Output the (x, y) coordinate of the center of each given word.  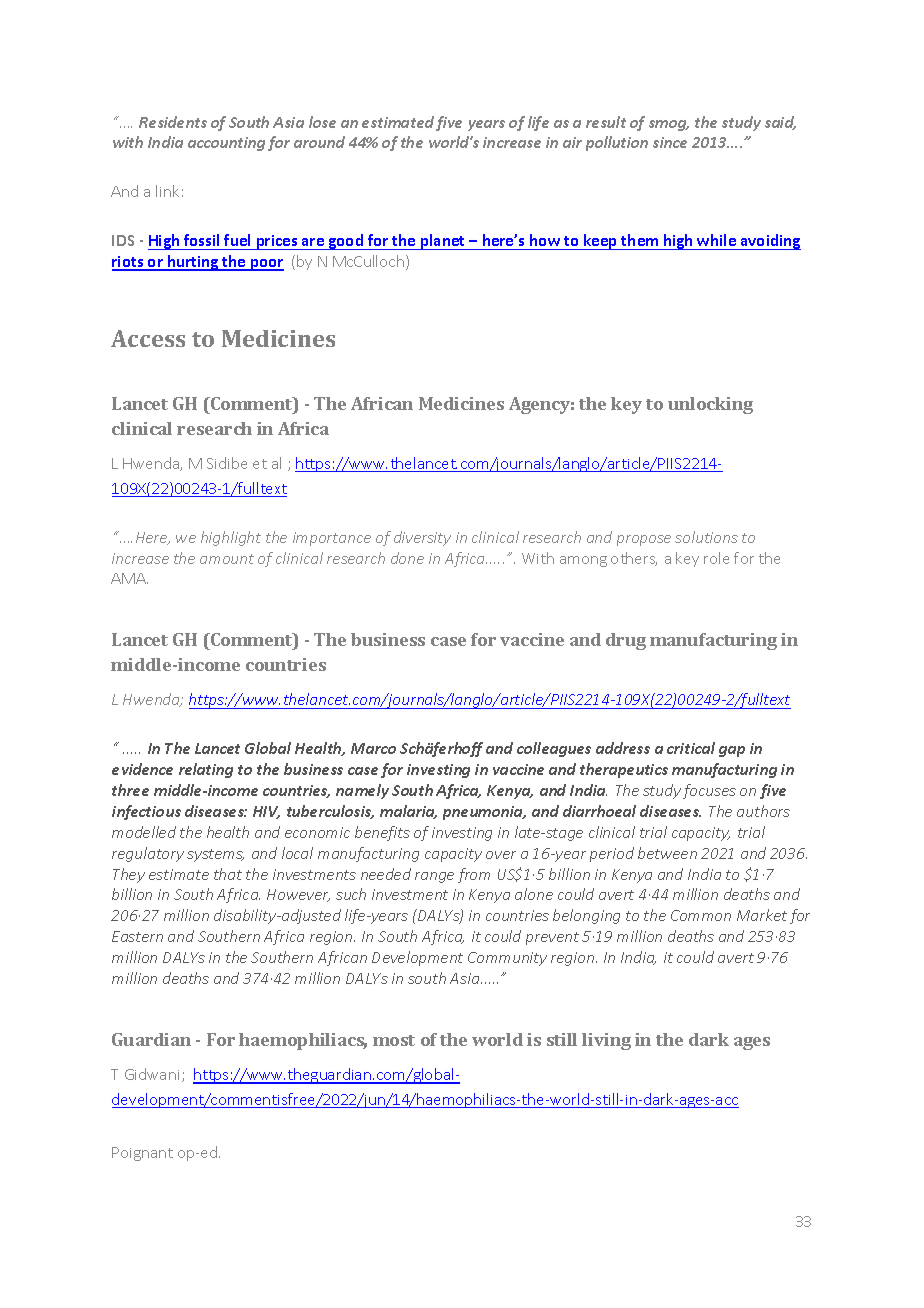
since (670, 142)
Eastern (137, 936)
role (716, 558)
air (572, 142)
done (407, 558)
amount (227, 559)
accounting (226, 144)
